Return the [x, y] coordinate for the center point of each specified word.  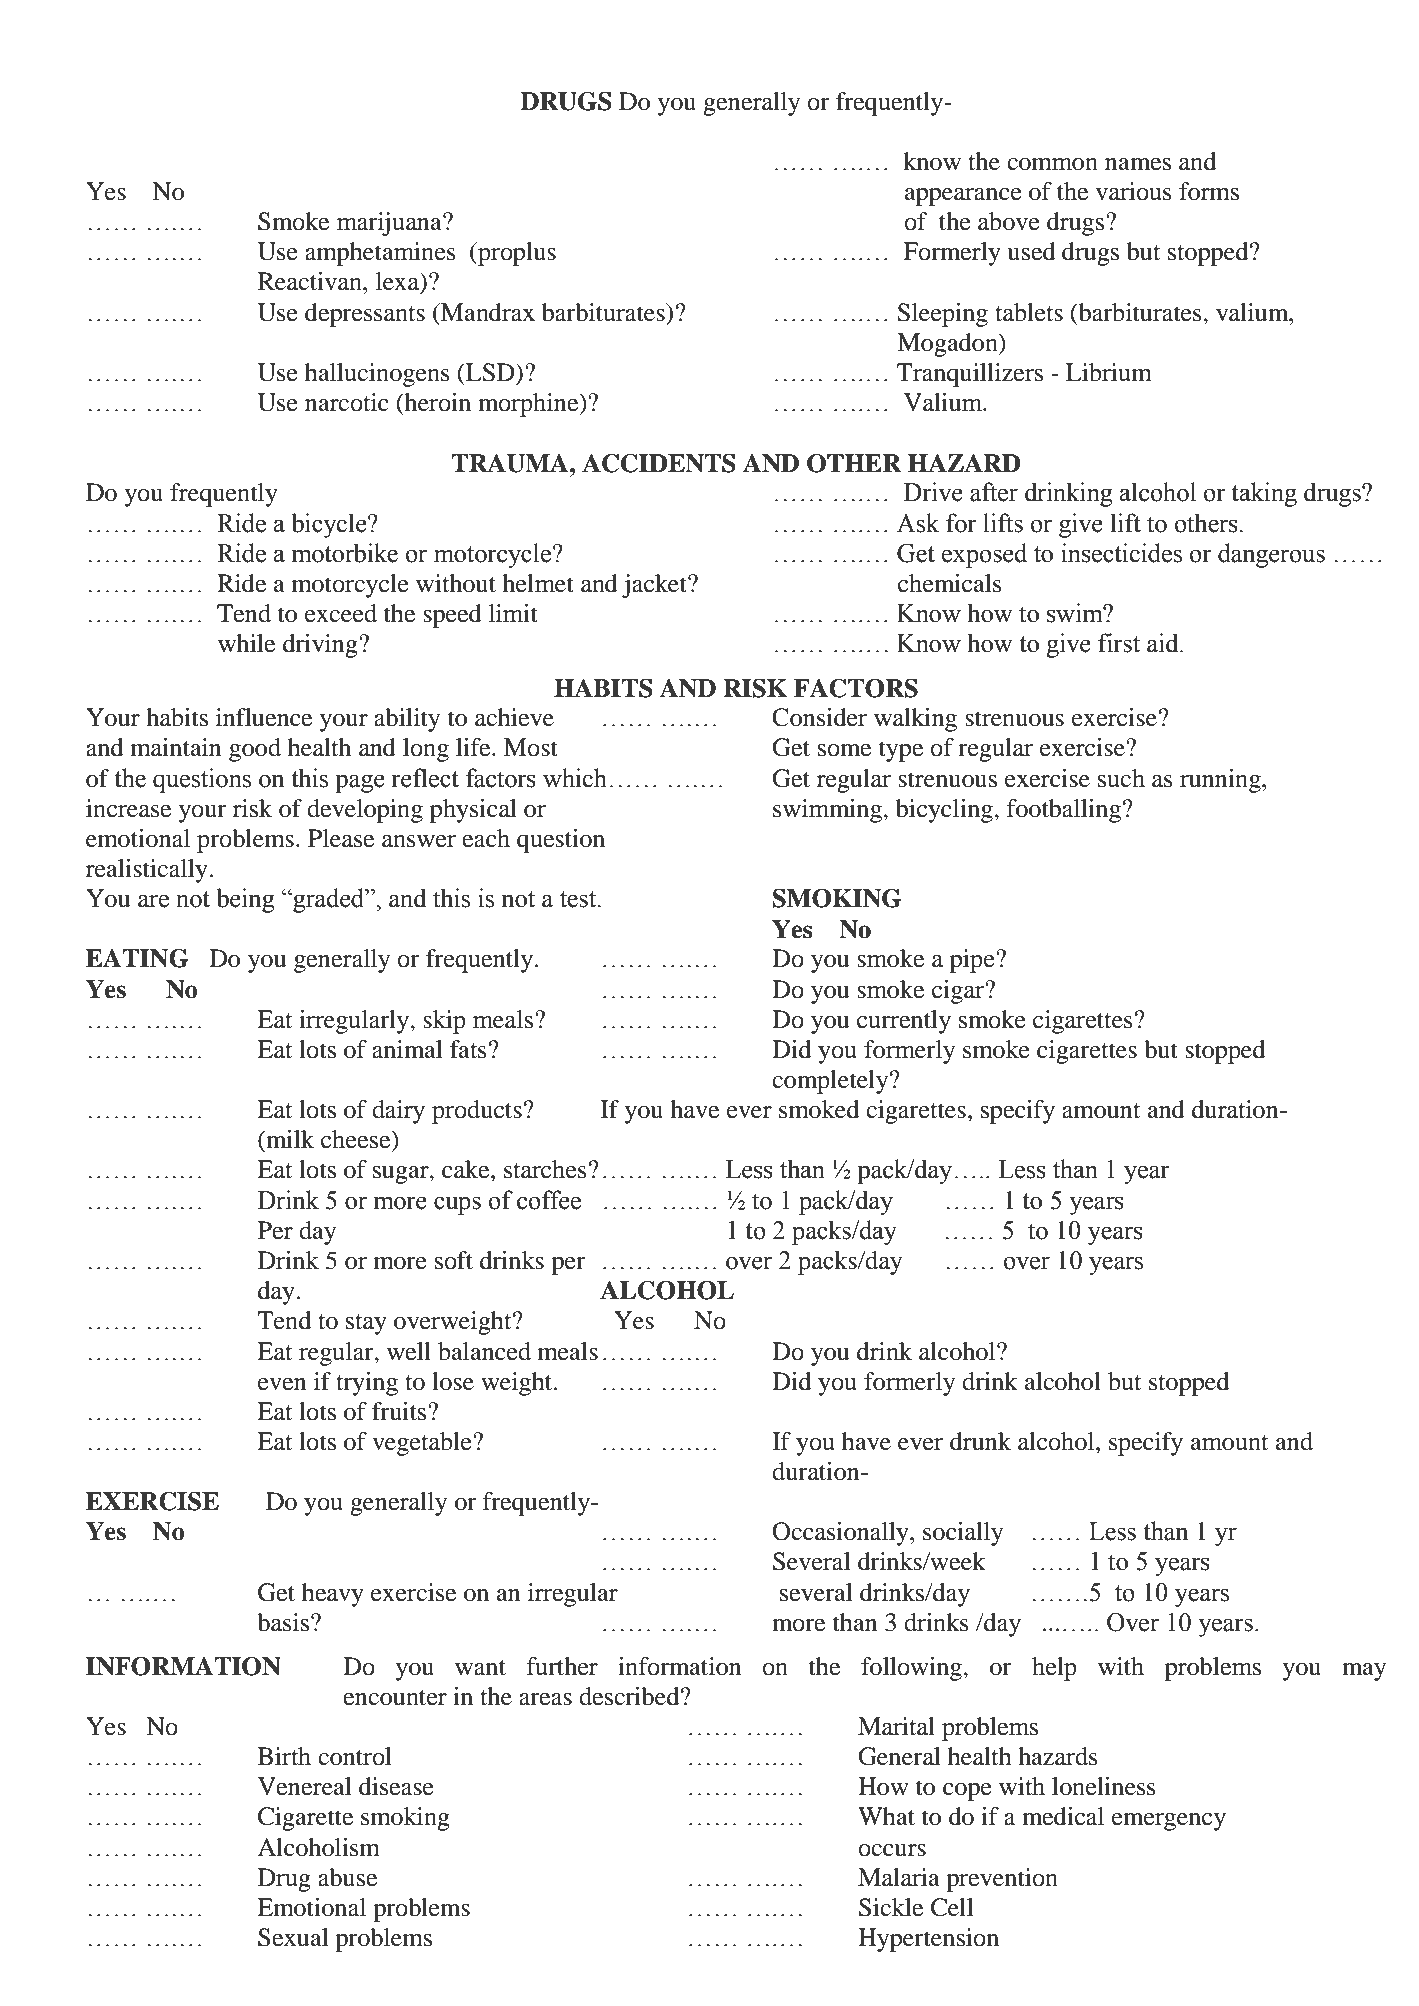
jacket [655, 586]
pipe [973, 961]
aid [1164, 643]
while [246, 643]
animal [407, 1049]
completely [831, 1082]
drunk [980, 1441]
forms [1209, 191]
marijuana [390, 224]
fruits [400, 1411]
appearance [963, 197]
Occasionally [841, 1534]
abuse [347, 1877]
